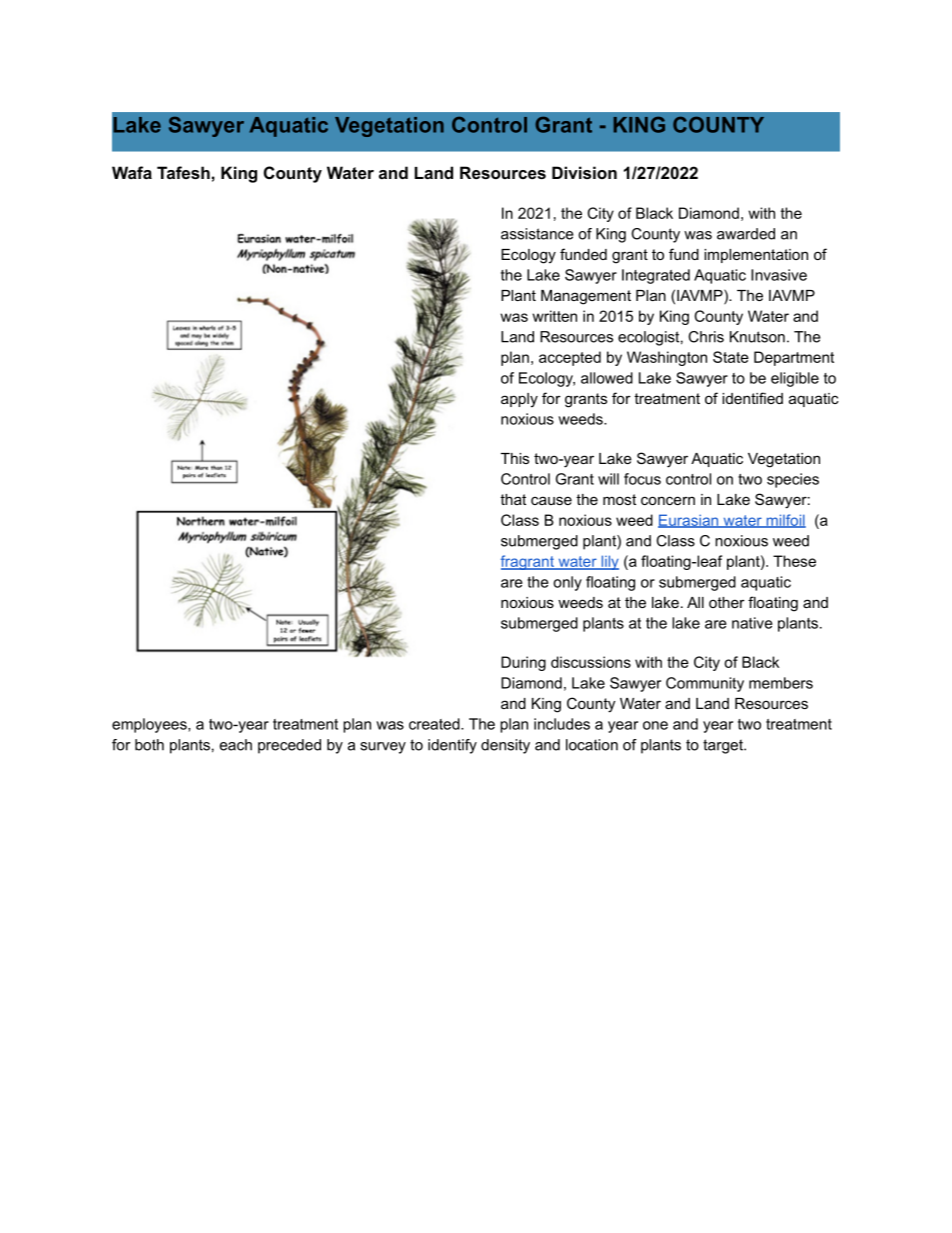  I want to click on written, so click(554, 316).
